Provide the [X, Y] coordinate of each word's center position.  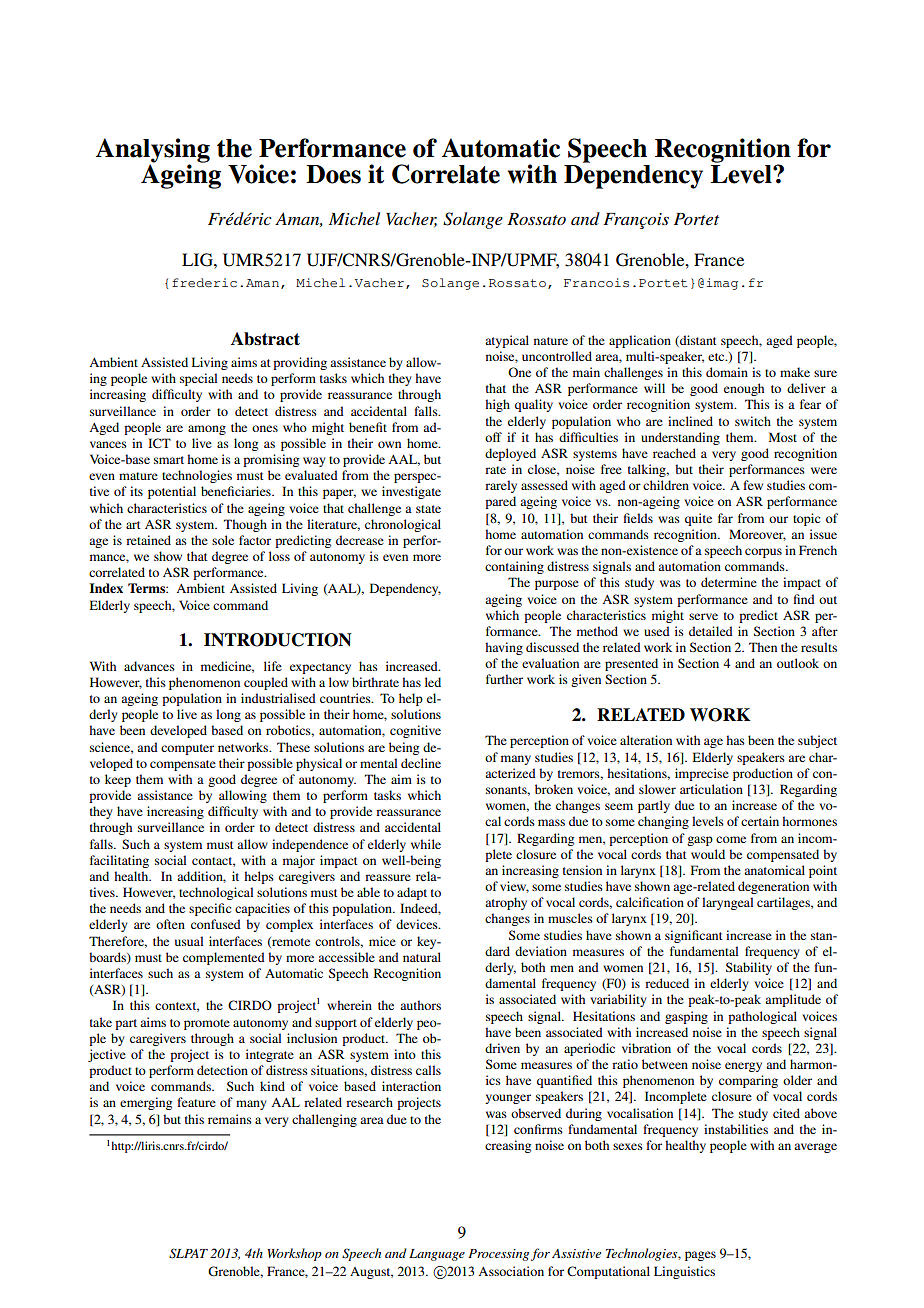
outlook [798, 663]
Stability [749, 968]
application [640, 341]
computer [187, 749]
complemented [224, 958]
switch [753, 421]
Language [437, 1255]
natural [422, 957]
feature [196, 1102]
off [493, 437]
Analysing [153, 151]
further [504, 679]
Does [333, 174]
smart [169, 460]
